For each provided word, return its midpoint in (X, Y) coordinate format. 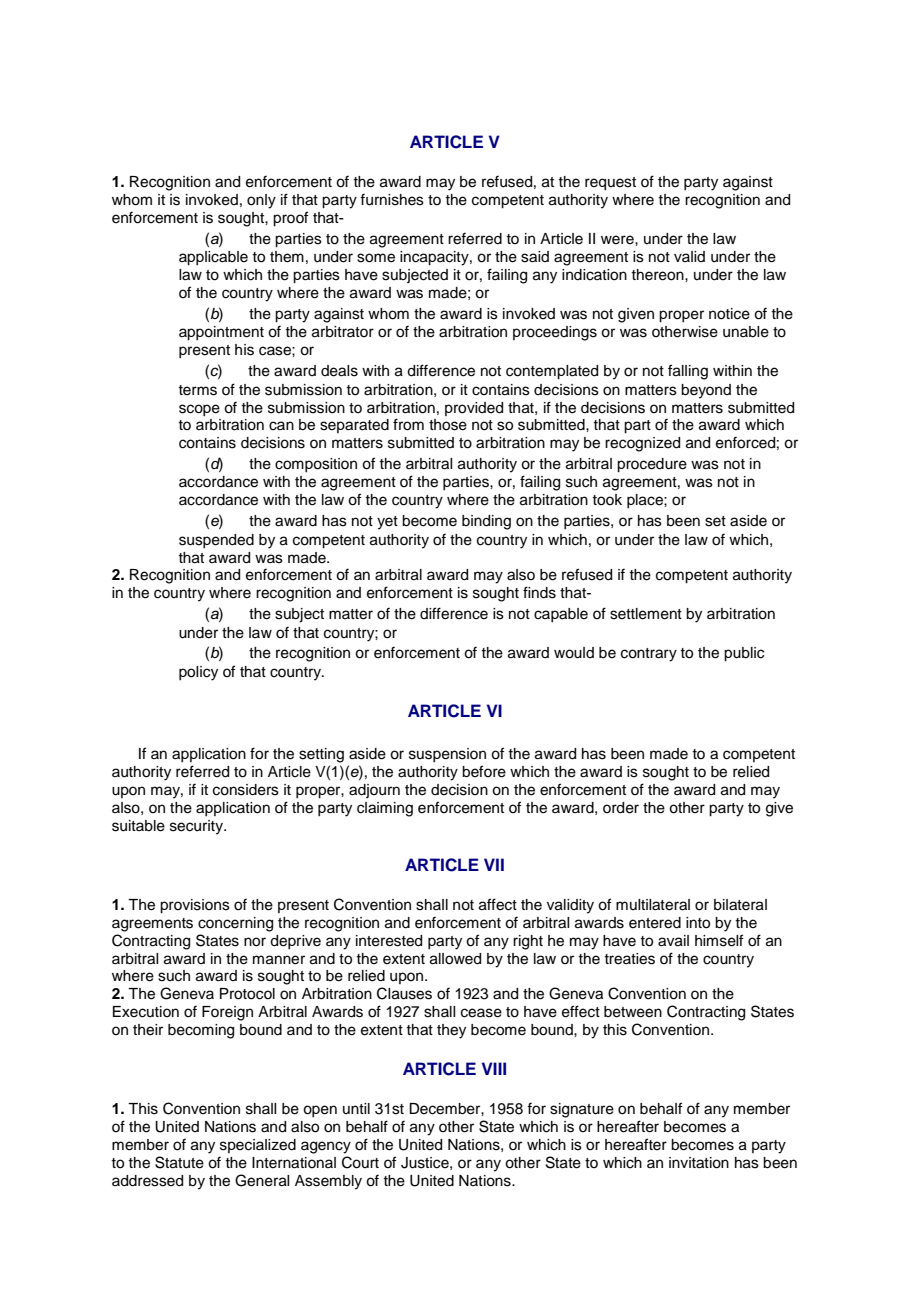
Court (360, 1162)
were (618, 240)
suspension (447, 755)
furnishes (392, 199)
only (261, 201)
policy (198, 673)
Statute (179, 1162)
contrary (649, 655)
